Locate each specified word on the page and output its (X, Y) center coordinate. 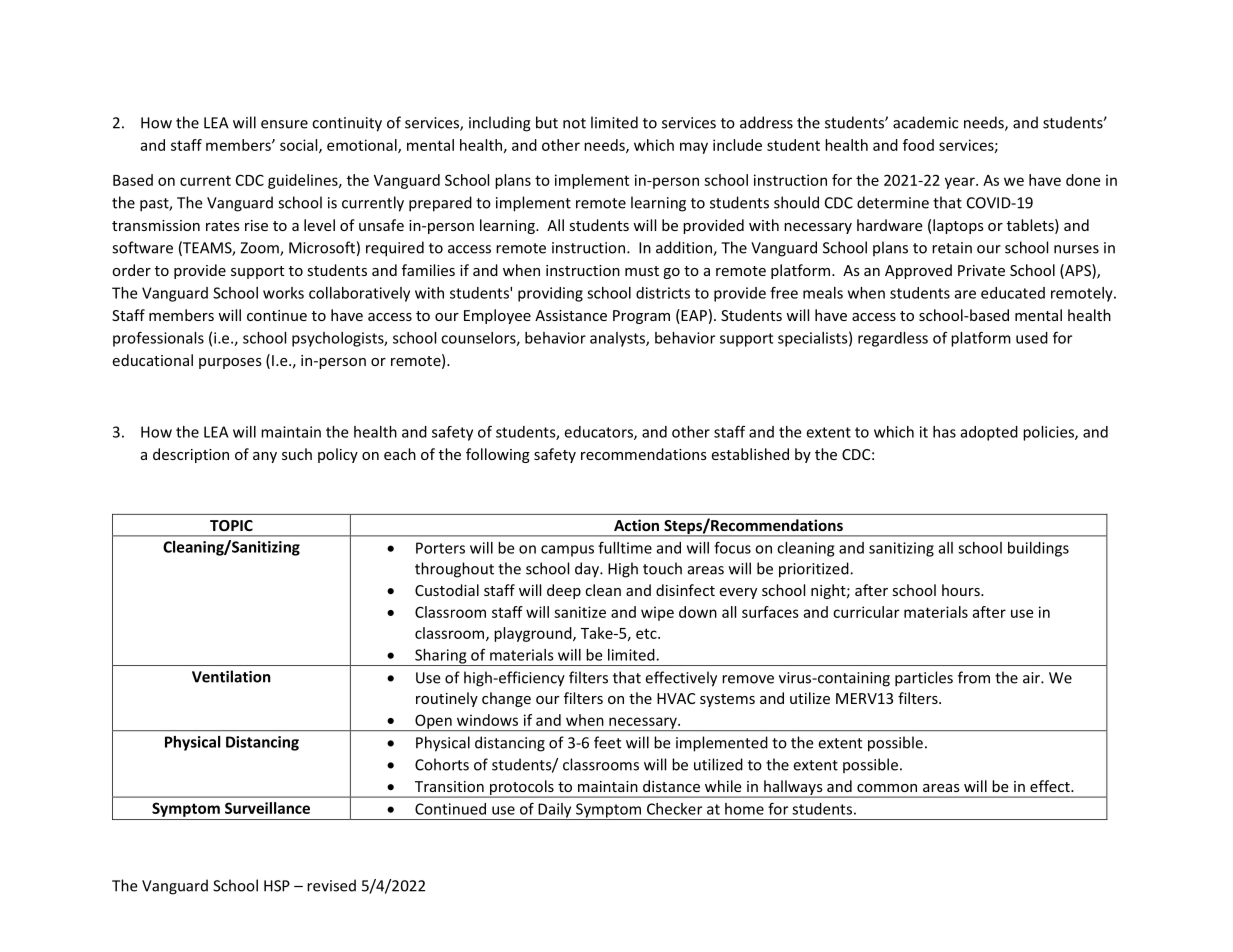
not (574, 123)
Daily (555, 811)
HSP (277, 886)
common (887, 788)
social (300, 146)
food (918, 145)
